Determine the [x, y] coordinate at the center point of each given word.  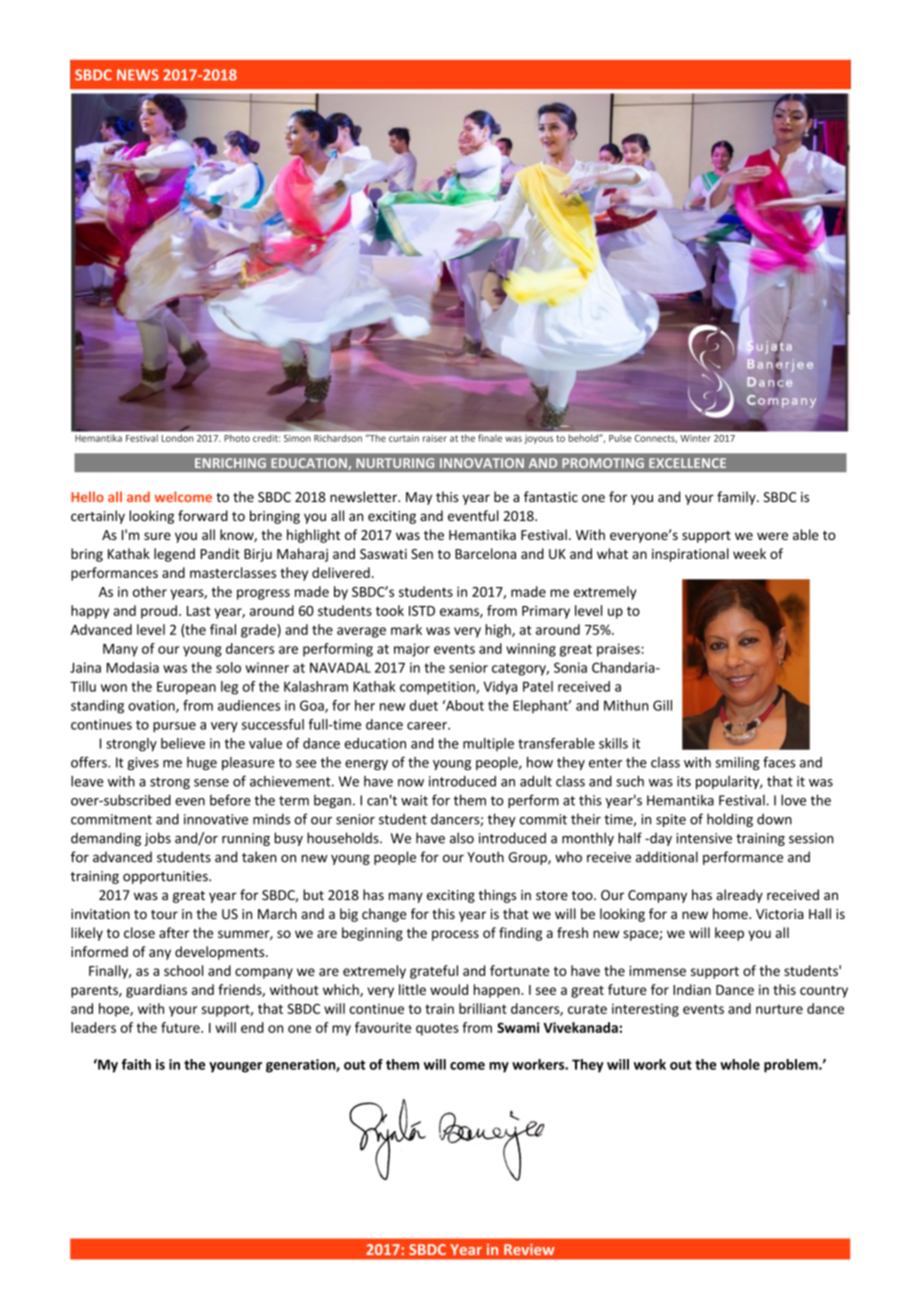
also [462, 838]
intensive [704, 838]
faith [136, 1064]
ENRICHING [230, 463]
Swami [518, 1027]
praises [619, 650]
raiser [434, 438]
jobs [157, 839]
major [412, 650]
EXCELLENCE [687, 463]
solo [228, 667]
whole [740, 1064]
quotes [437, 1029]
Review [529, 1249]
